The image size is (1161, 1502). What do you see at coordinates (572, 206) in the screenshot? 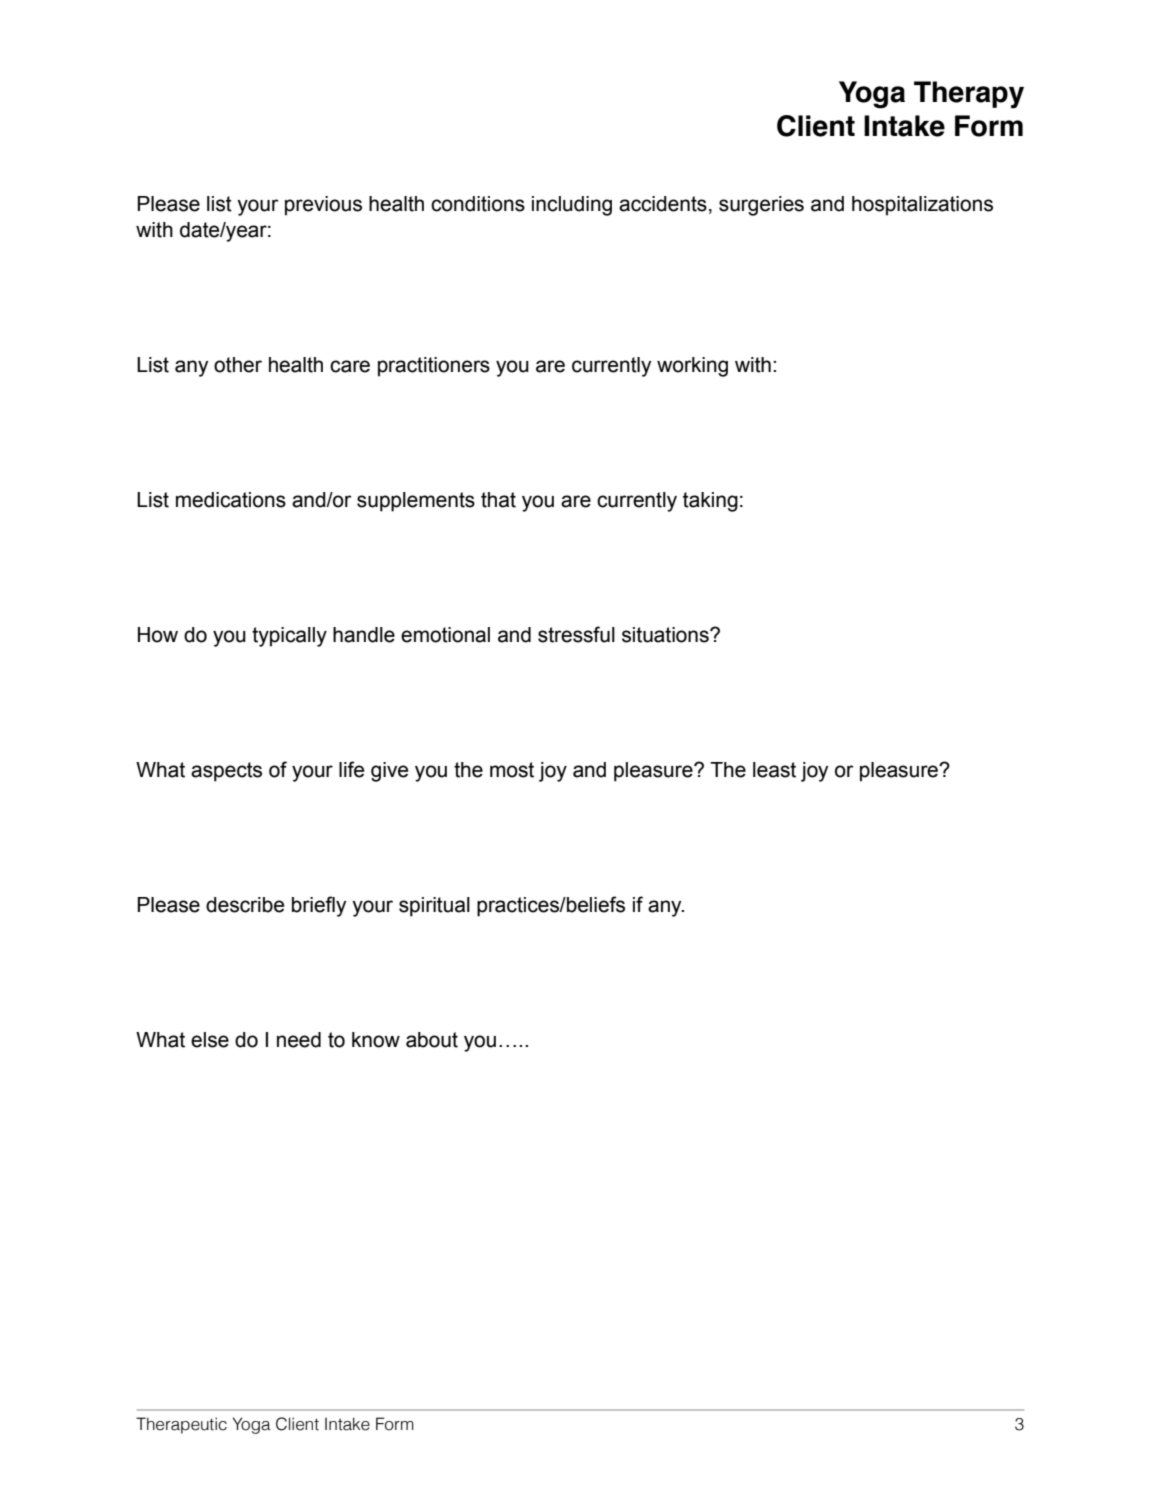
I see `including` at bounding box center [572, 206].
